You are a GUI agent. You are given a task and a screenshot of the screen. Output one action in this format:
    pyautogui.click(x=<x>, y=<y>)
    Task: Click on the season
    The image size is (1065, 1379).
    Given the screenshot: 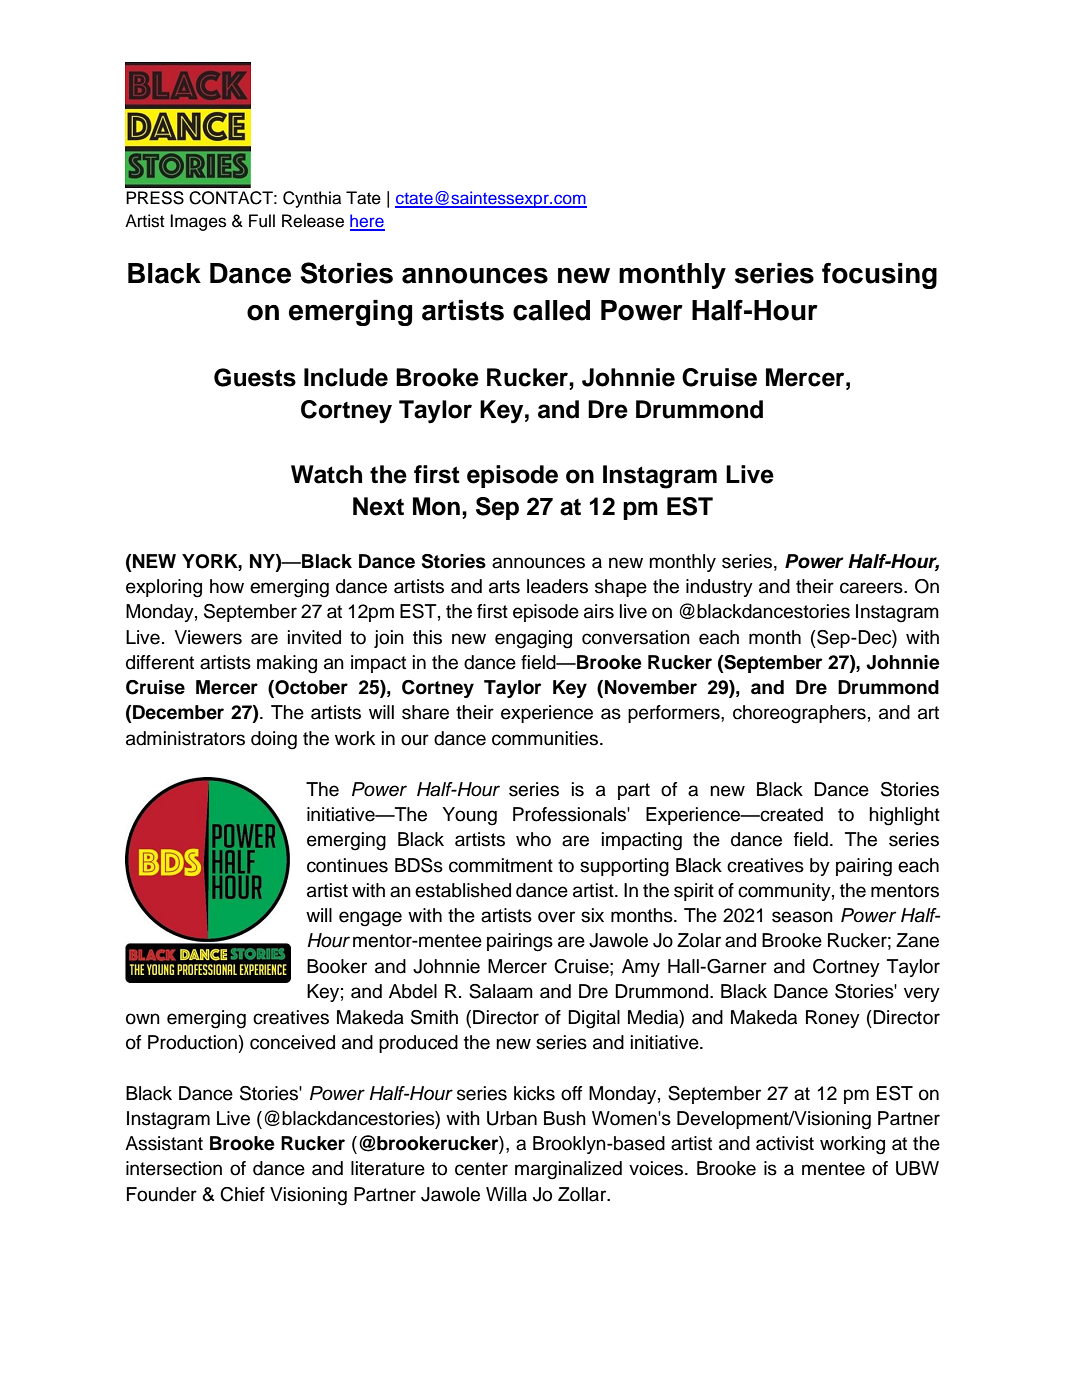 What is the action you would take?
    pyautogui.click(x=802, y=917)
